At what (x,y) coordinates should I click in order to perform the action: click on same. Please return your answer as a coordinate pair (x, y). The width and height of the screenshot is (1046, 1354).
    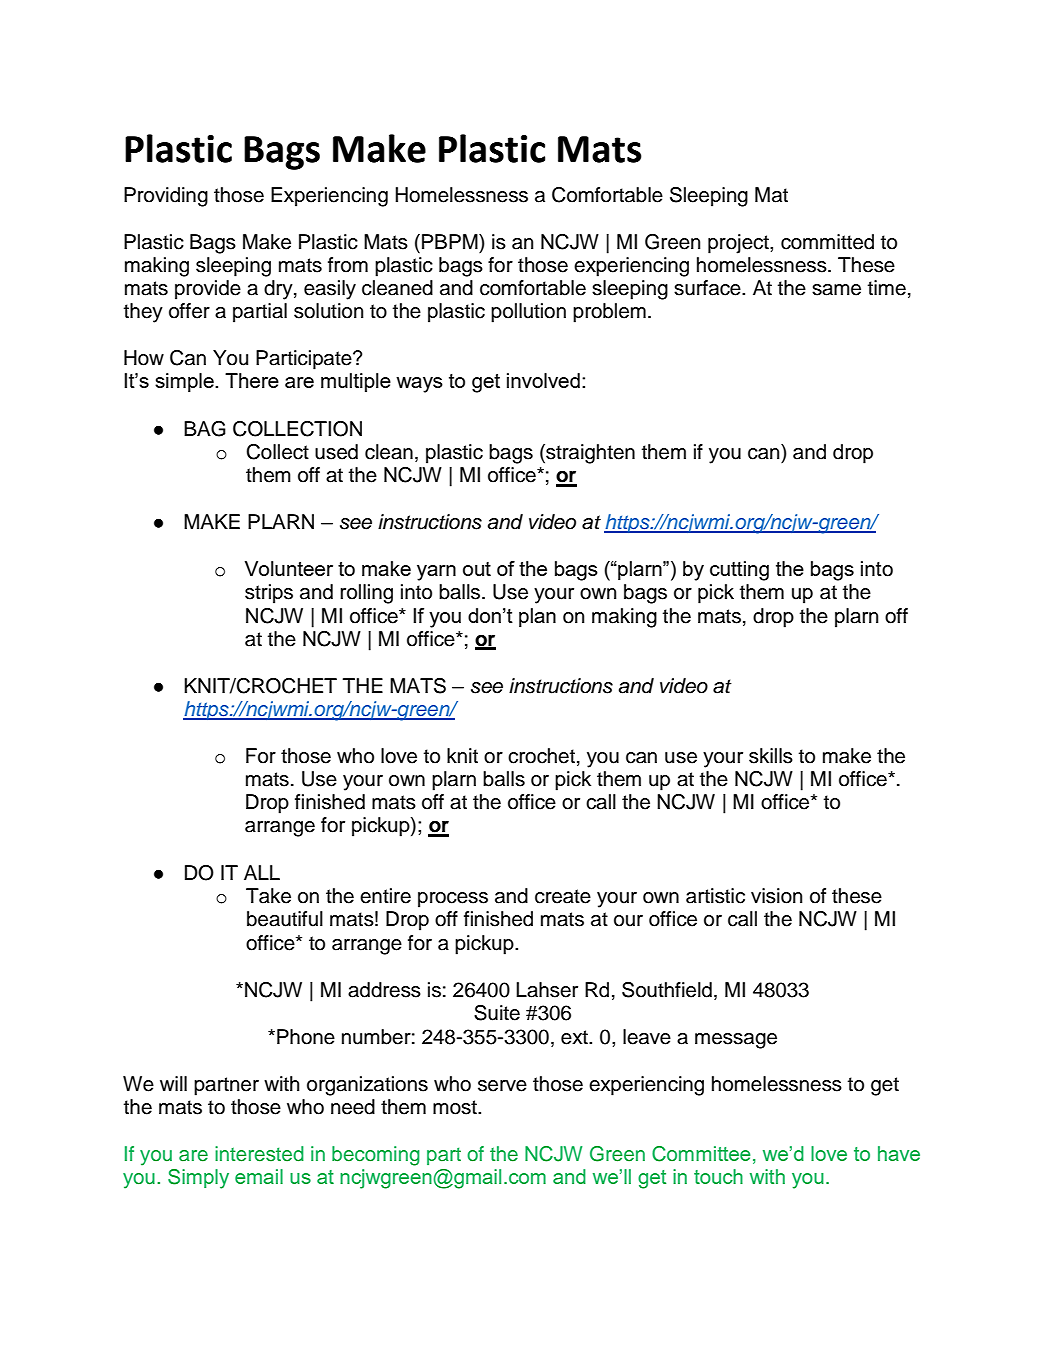
    Looking at the image, I should click on (836, 290).
